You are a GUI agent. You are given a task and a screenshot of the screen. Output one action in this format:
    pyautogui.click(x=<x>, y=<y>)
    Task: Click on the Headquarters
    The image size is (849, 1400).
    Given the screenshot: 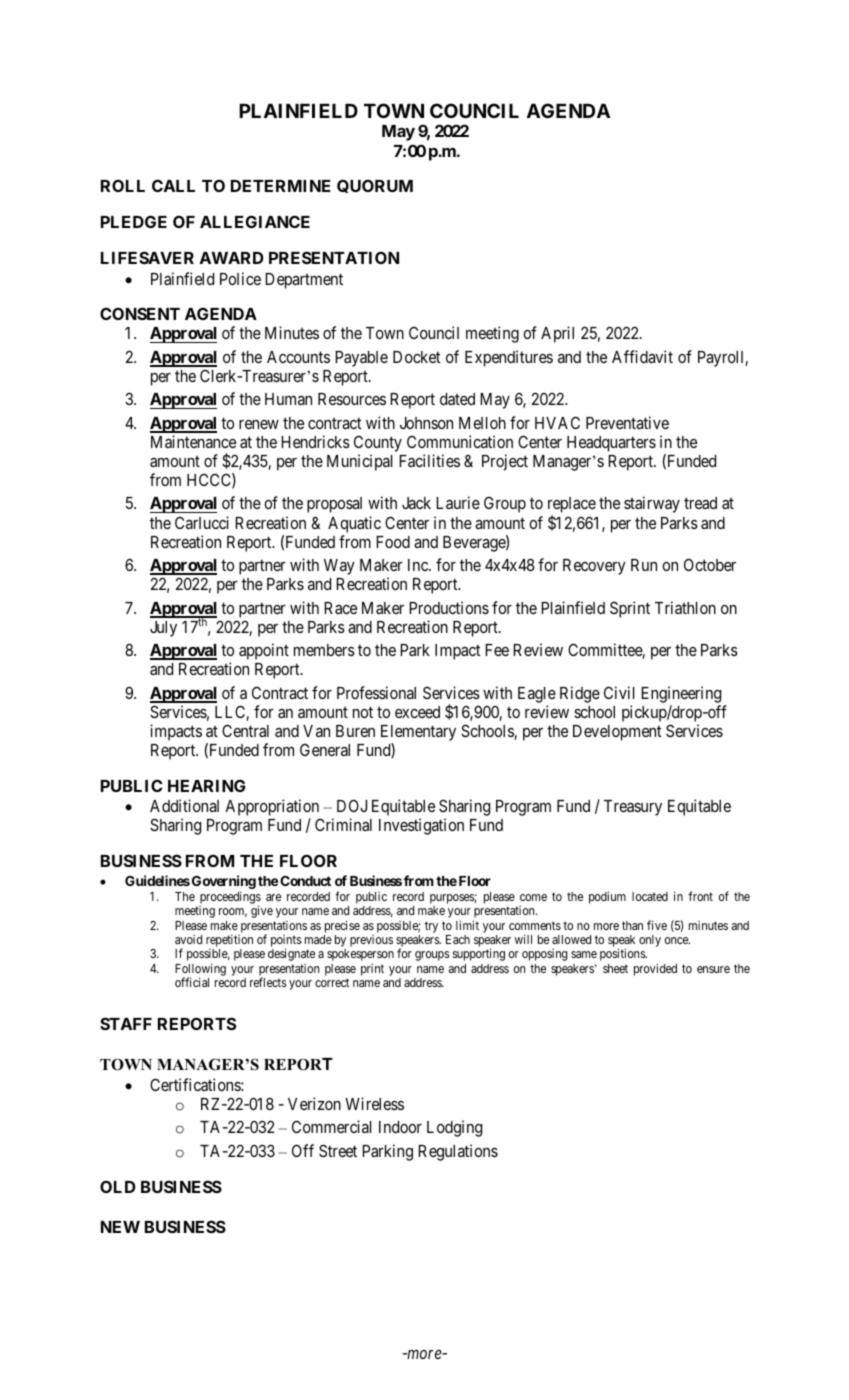 What is the action you would take?
    pyautogui.click(x=611, y=444)
